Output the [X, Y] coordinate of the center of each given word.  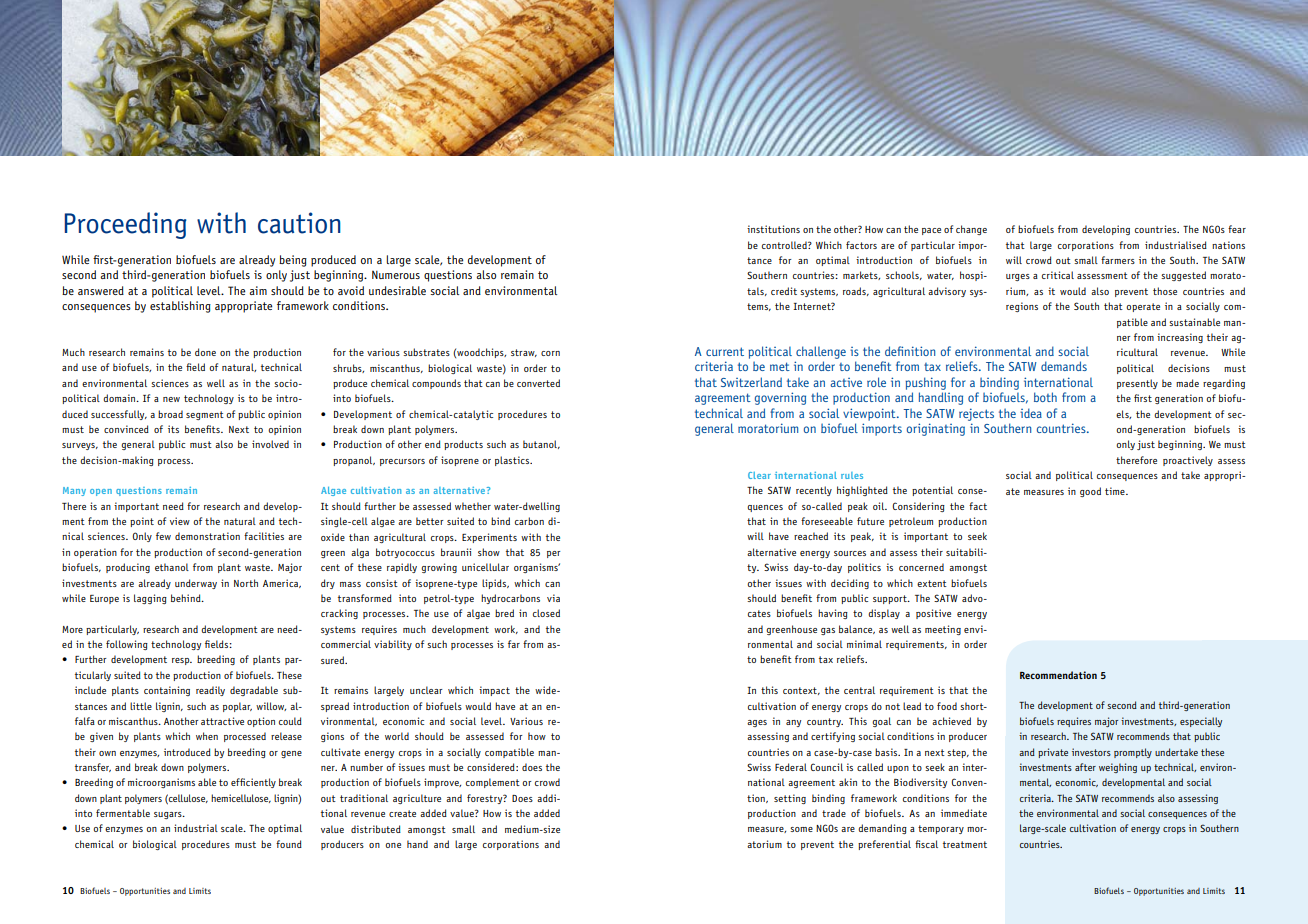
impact [494, 691]
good [1090, 492]
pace [931, 231]
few [163, 536]
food [947, 706]
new [171, 399]
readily [210, 691]
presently [1137, 384]
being [293, 261]
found [289, 844]
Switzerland [751, 382]
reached [811, 536]
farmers [1118, 260]
